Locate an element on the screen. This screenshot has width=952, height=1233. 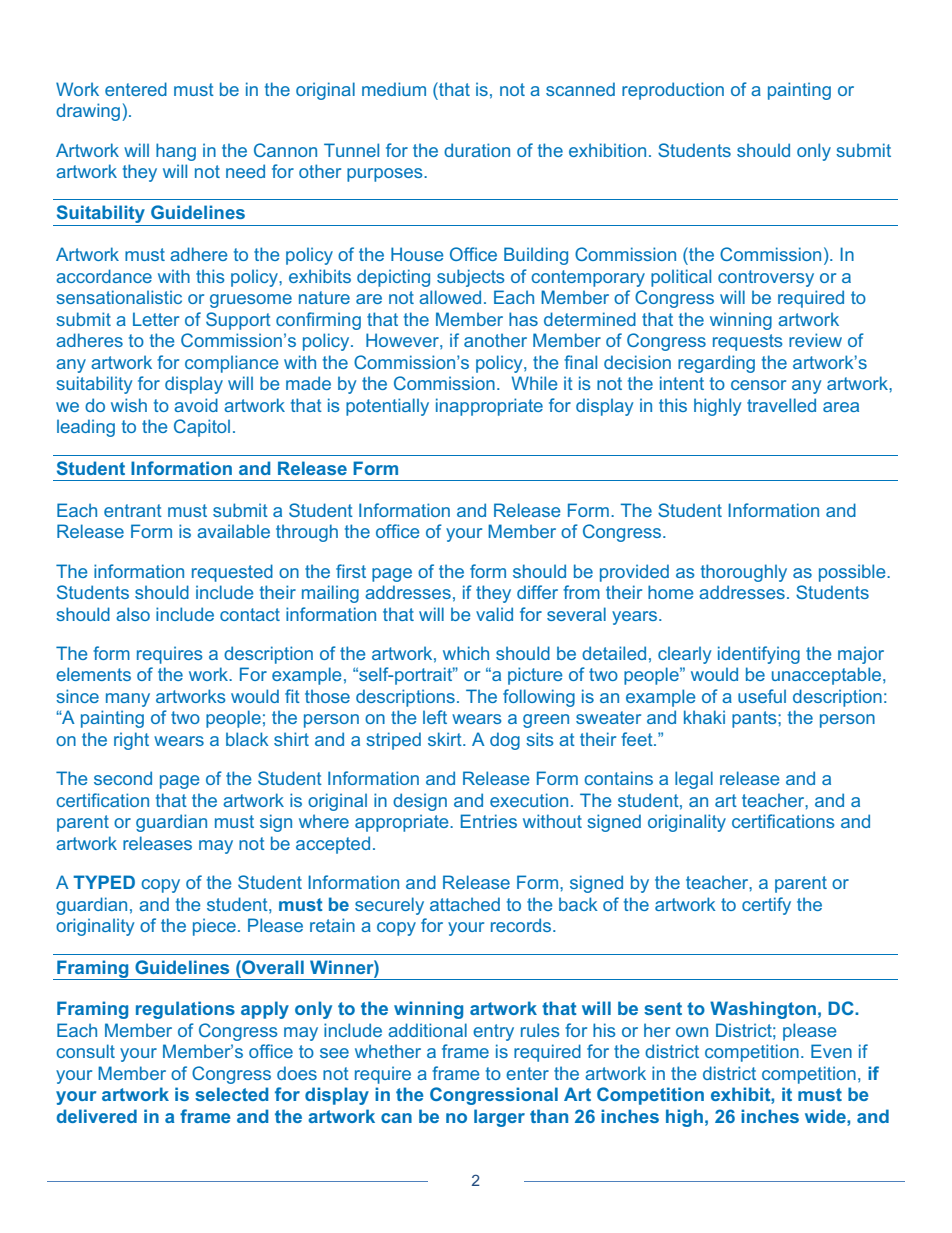
valid is located at coordinates (494, 614).
